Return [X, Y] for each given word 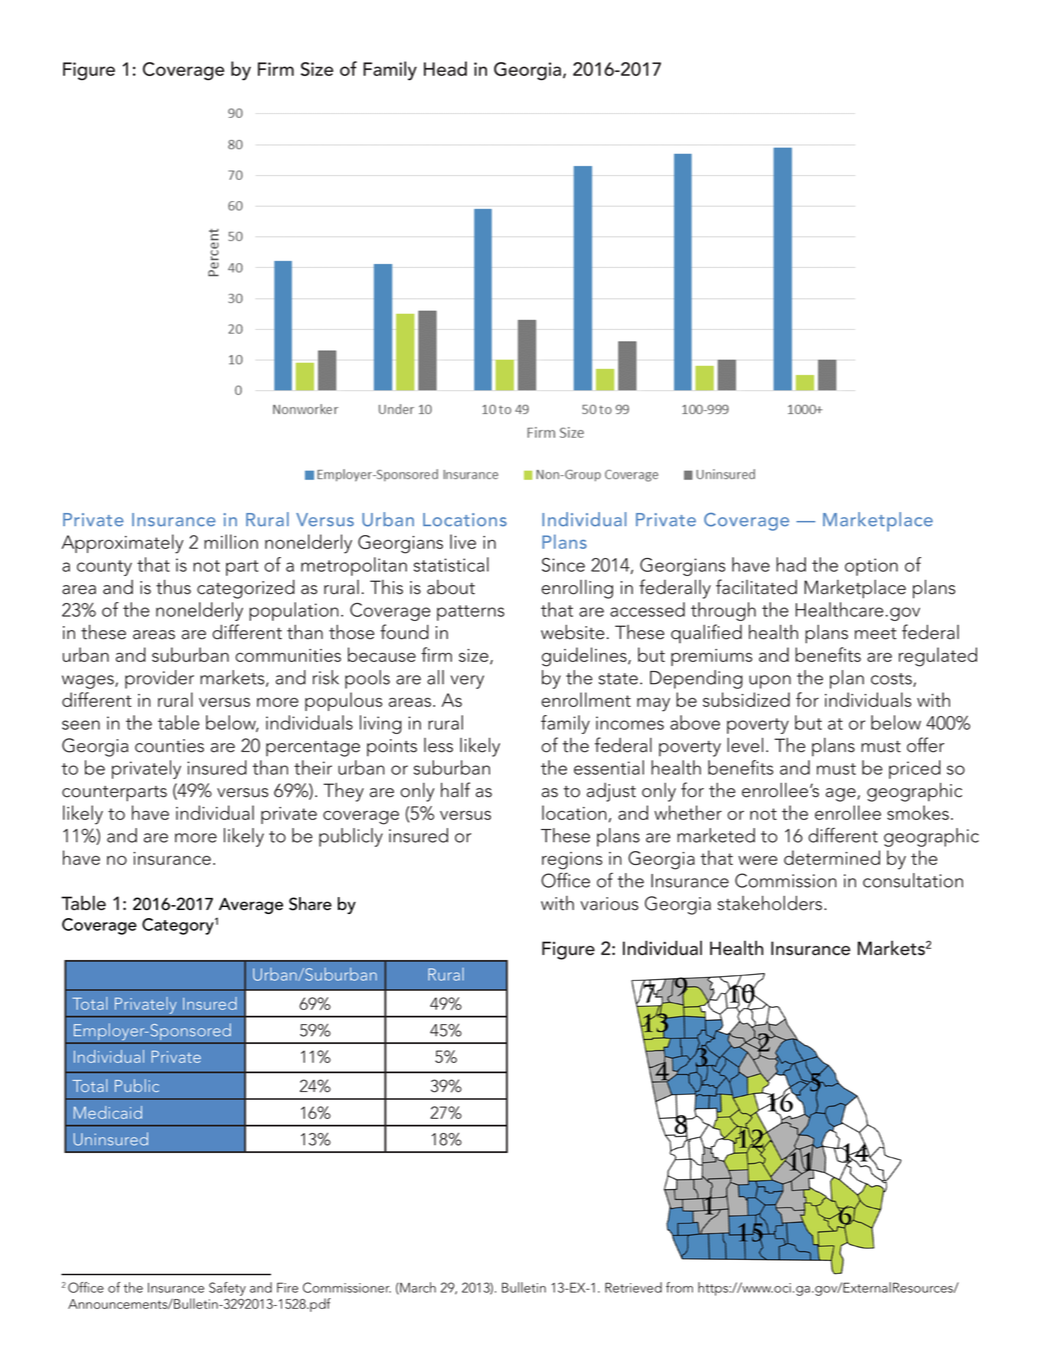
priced [915, 769]
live [463, 541]
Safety [227, 1289]
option [871, 567]
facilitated [756, 587]
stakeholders [771, 903]
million [231, 541]
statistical [451, 564]
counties [169, 746]
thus [173, 587]
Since [563, 565]
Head [445, 68]
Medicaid [108, 1112]
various [609, 904]
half [455, 790]
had [791, 564]
